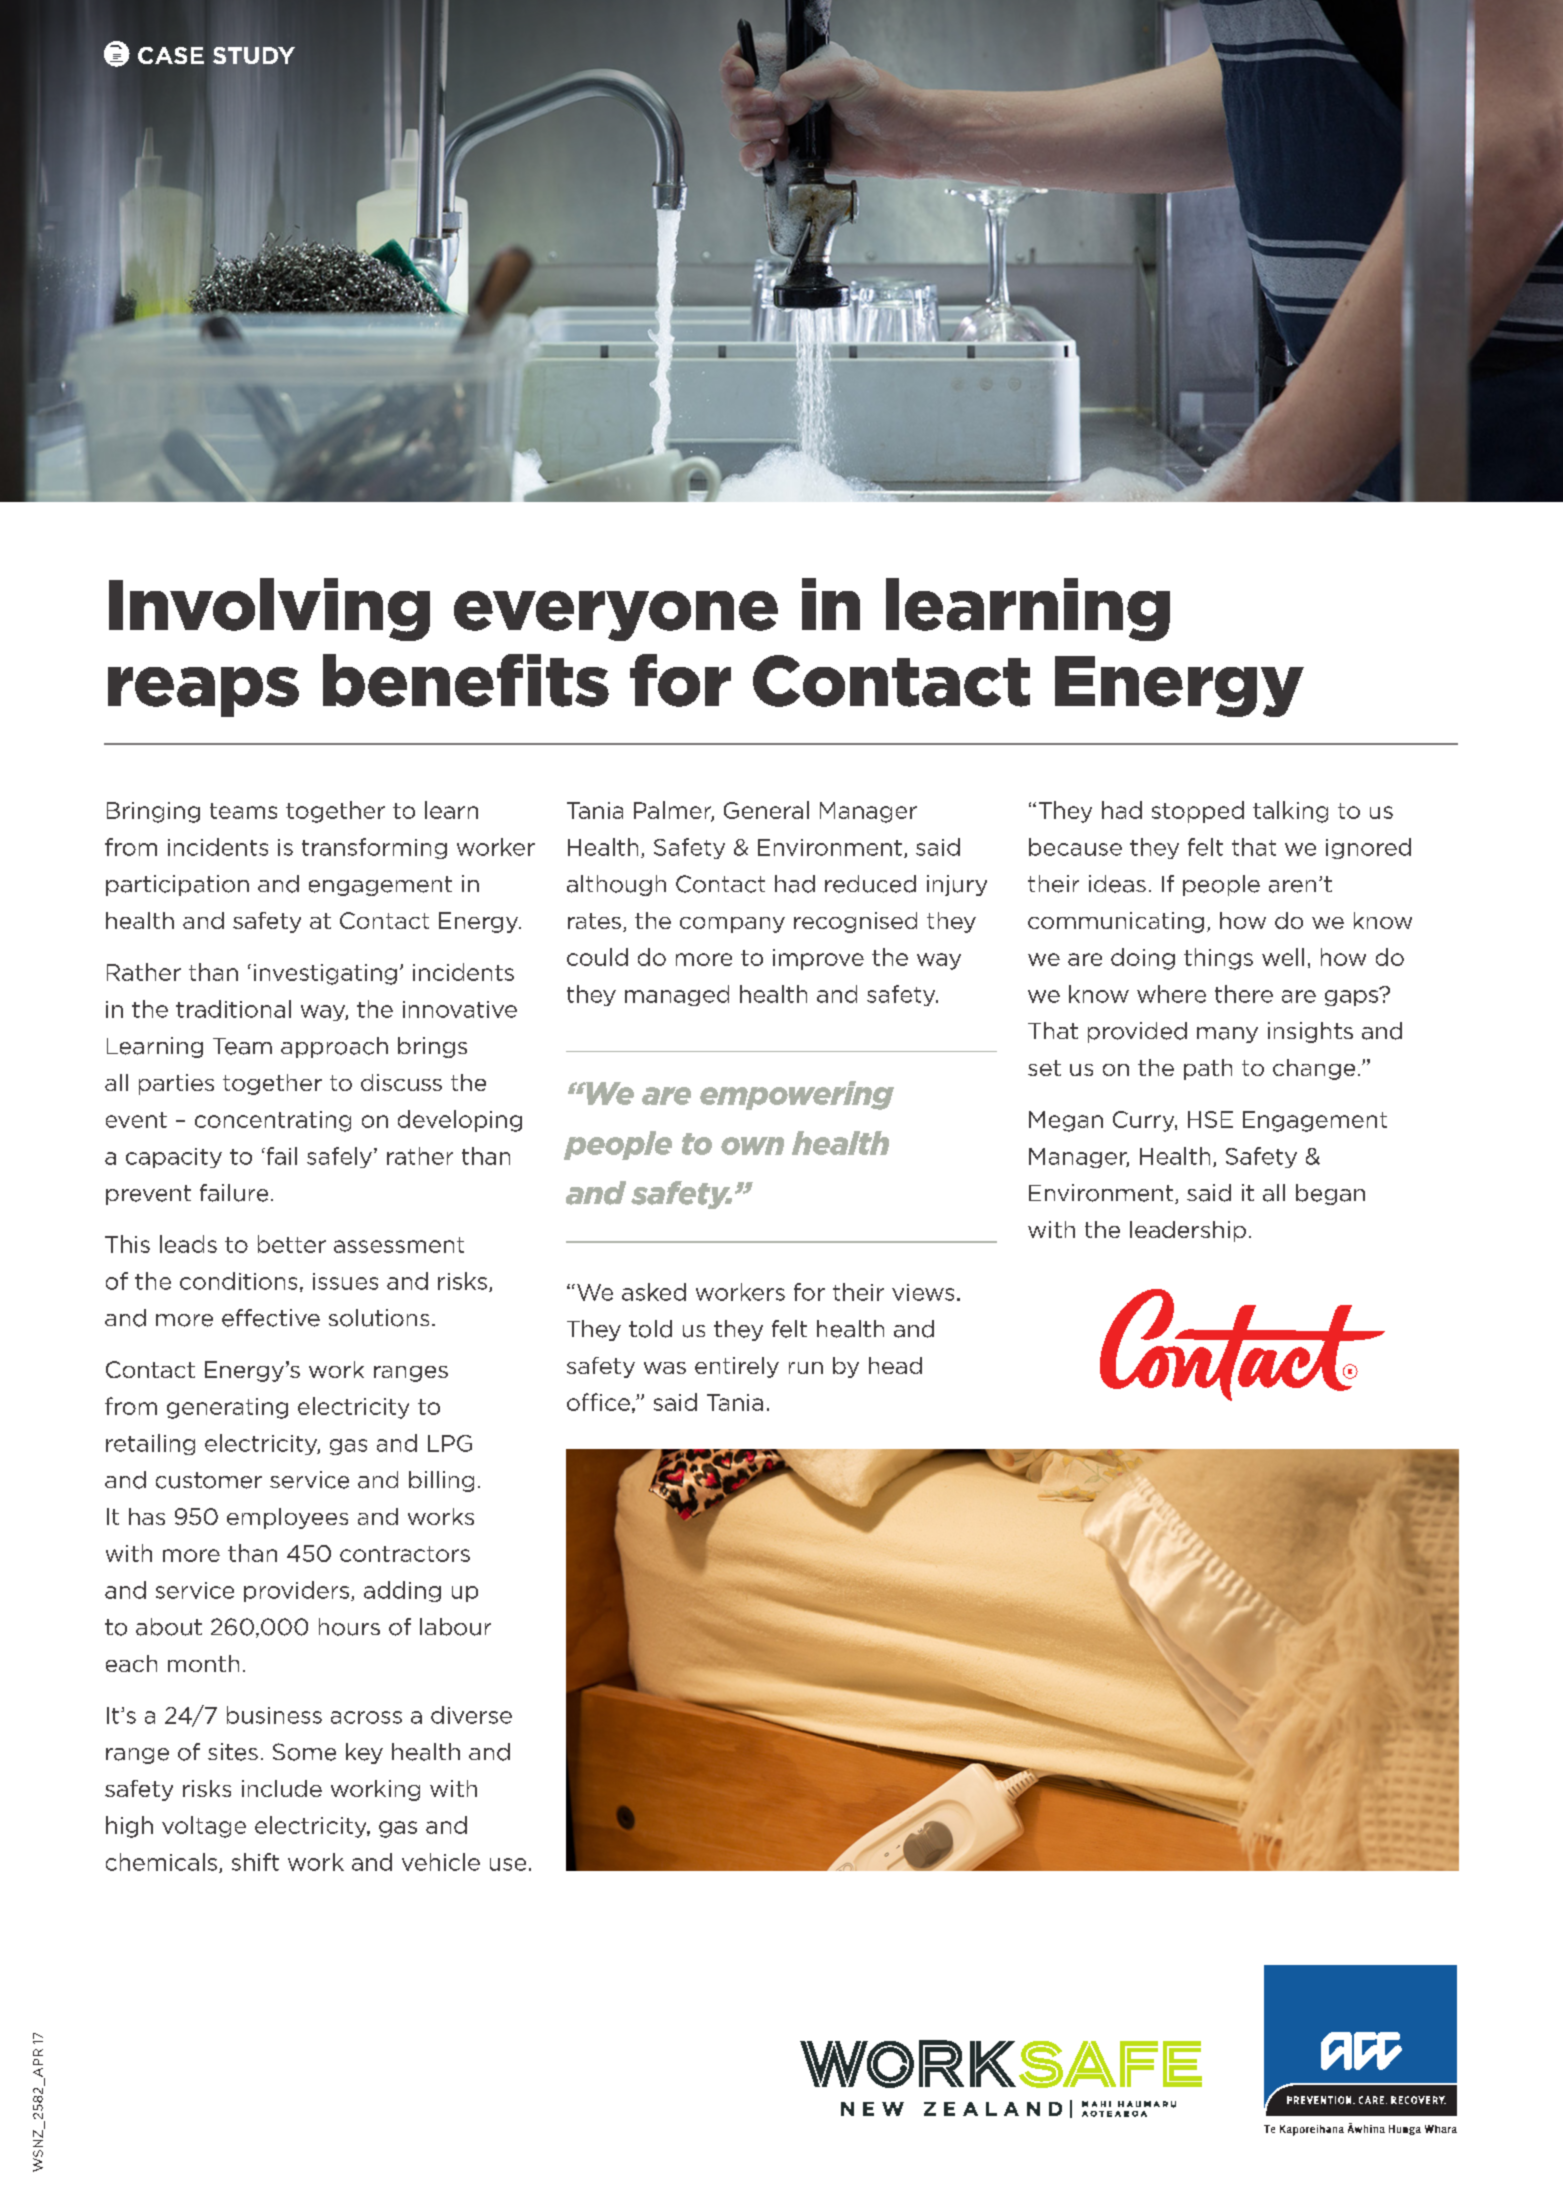 This screenshot has height=2210, width=1563. Describe the element at coordinates (282, 1788) in the screenshot. I see `include` at that location.
